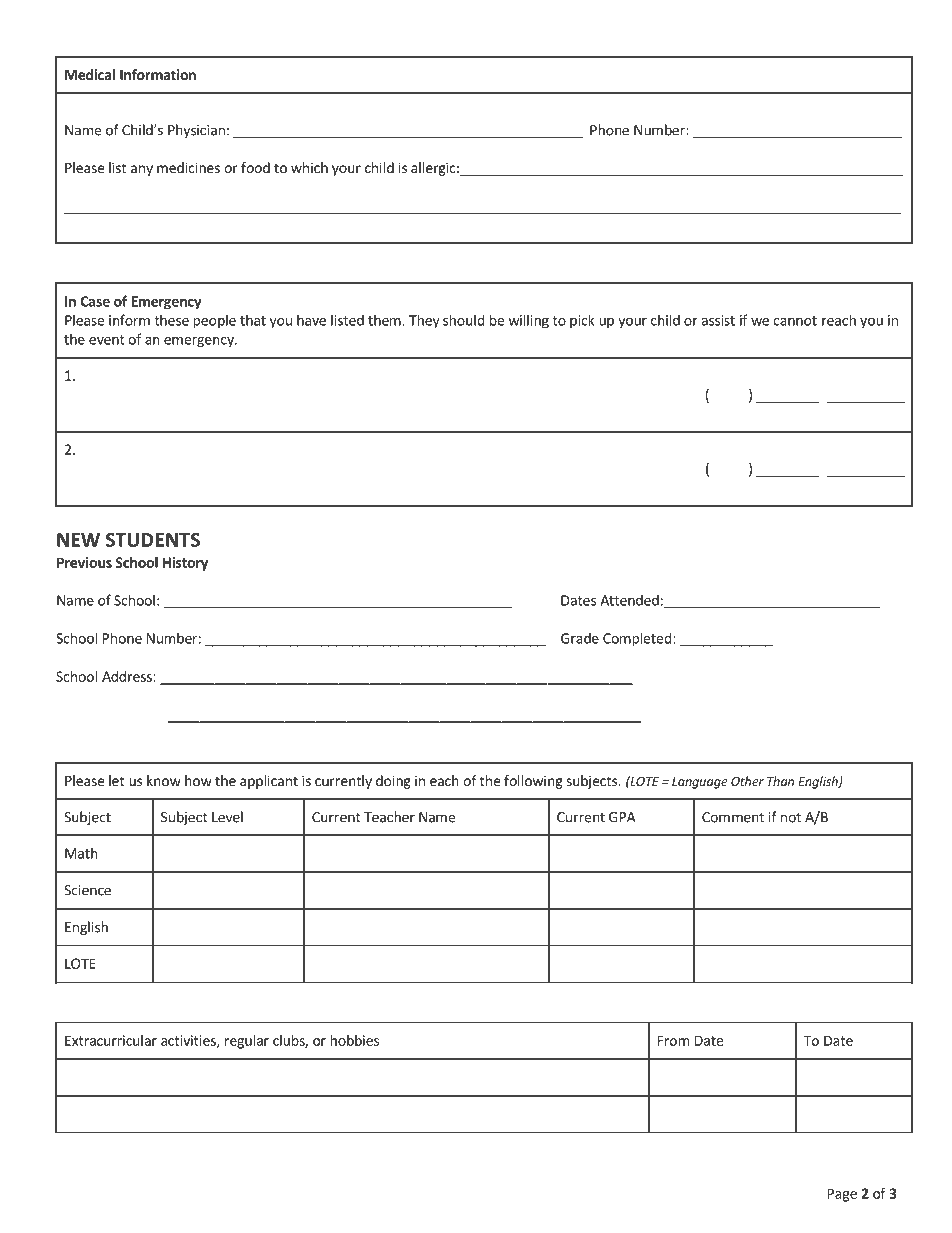  Describe the element at coordinates (795, 321) in the screenshot. I see `cannot` at that location.
